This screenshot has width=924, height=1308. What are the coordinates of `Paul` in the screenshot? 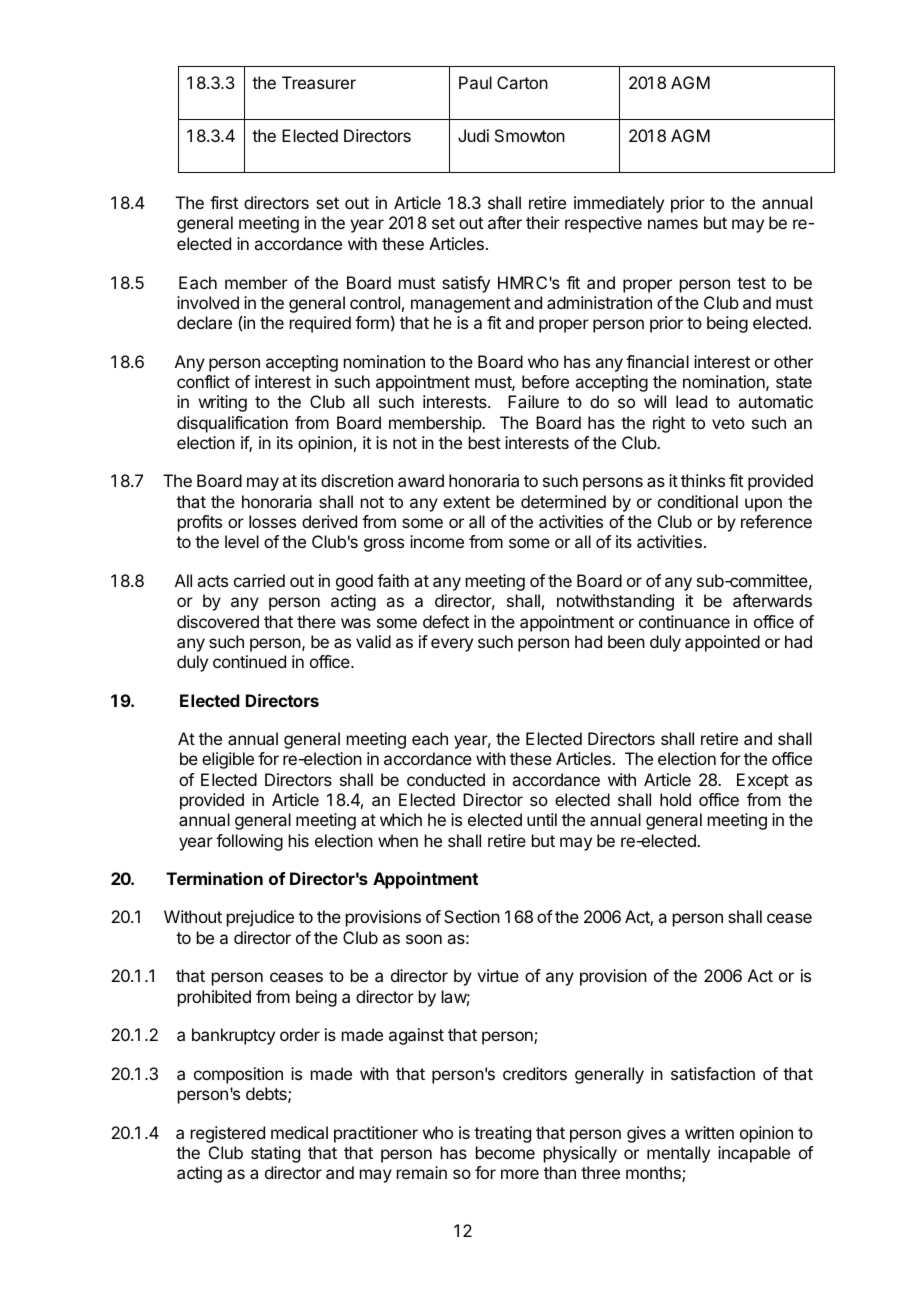 It's located at (475, 82).
